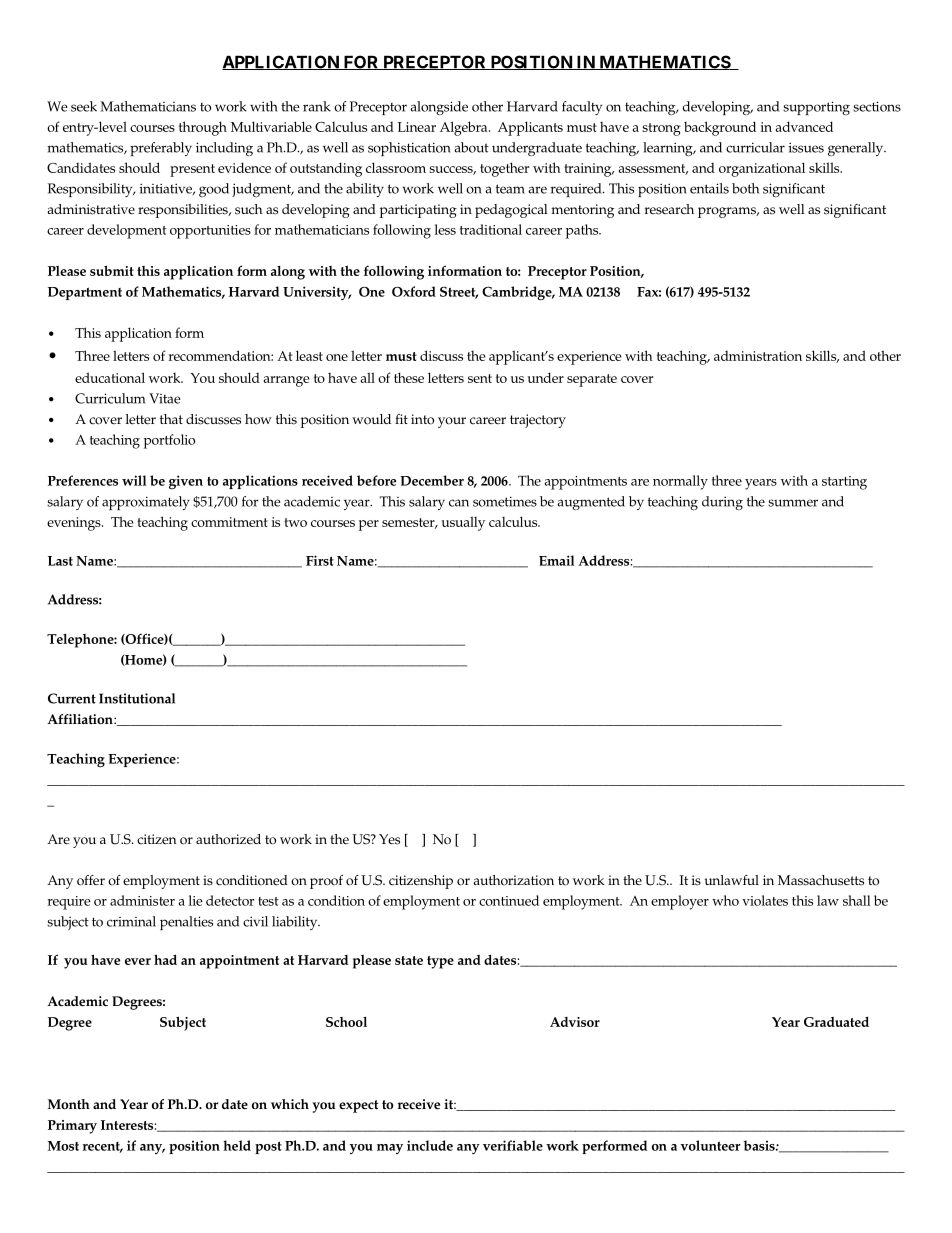  I want to click on Oxford, so click(414, 291).
